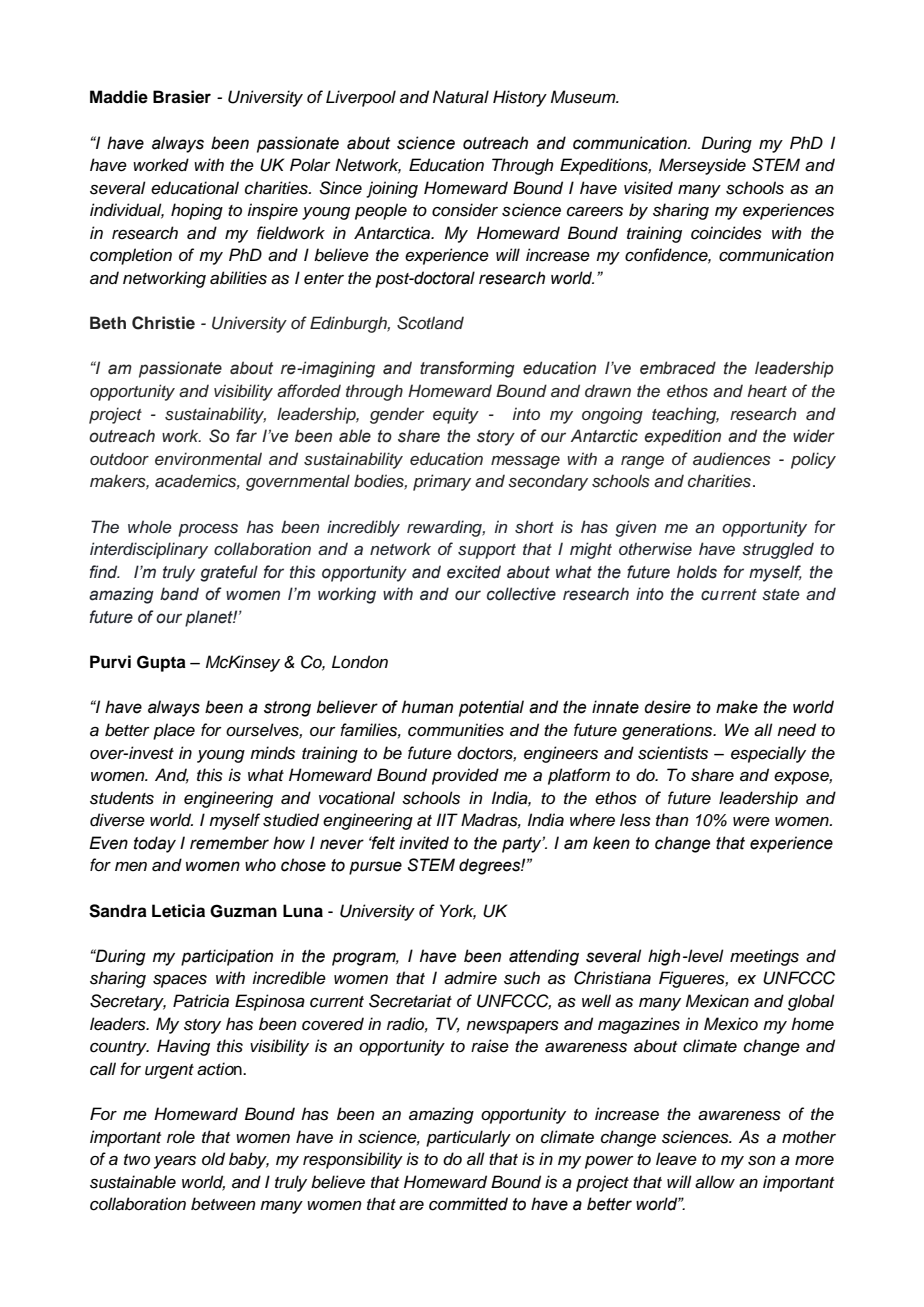 This screenshot has width=924, height=1307. What do you see at coordinates (461, 97) in the screenshot?
I see `Natural` at bounding box center [461, 97].
